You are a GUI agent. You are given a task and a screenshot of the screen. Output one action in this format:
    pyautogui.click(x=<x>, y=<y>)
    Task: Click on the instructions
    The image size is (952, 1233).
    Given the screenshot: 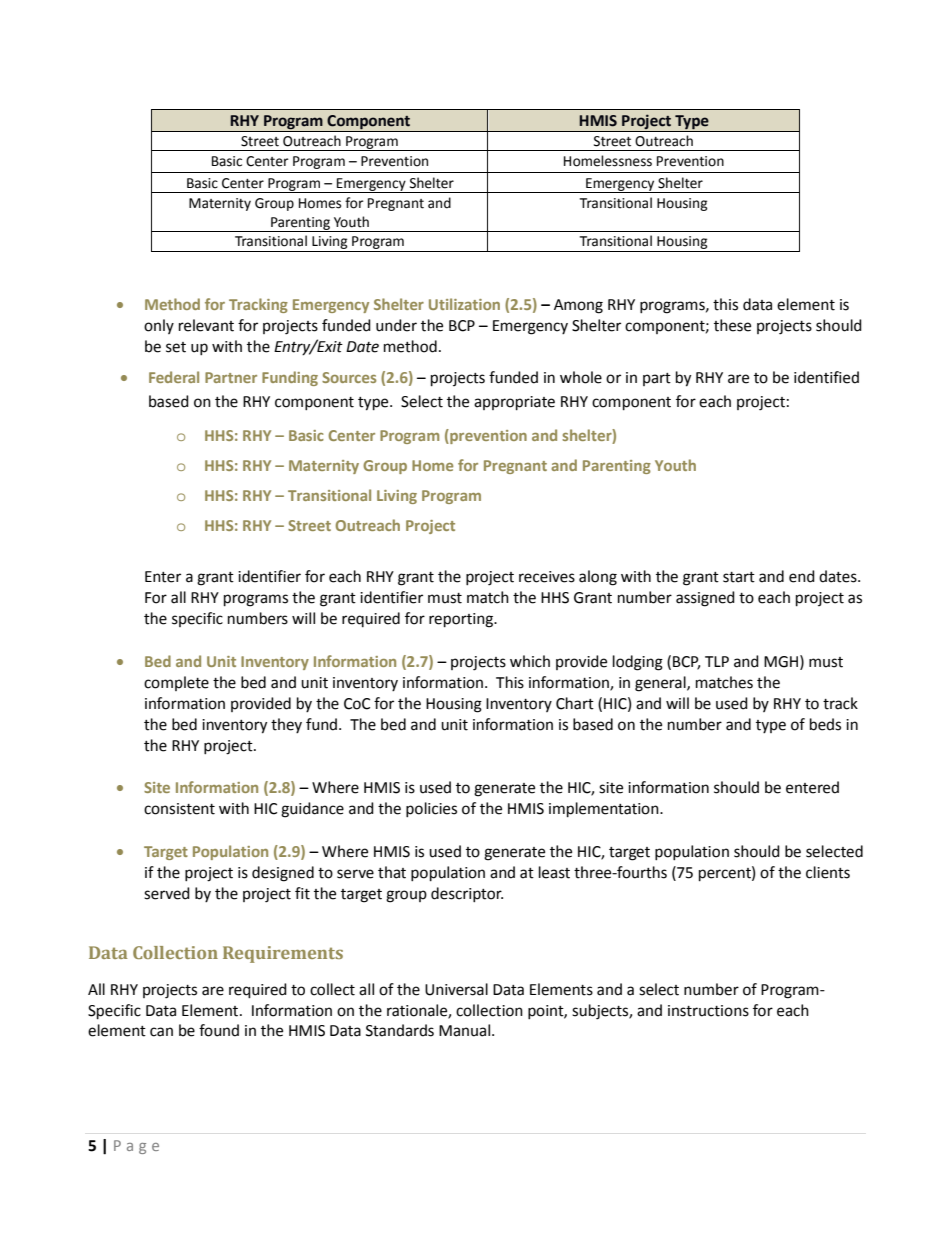 What is the action you would take?
    pyautogui.click(x=708, y=1011)
